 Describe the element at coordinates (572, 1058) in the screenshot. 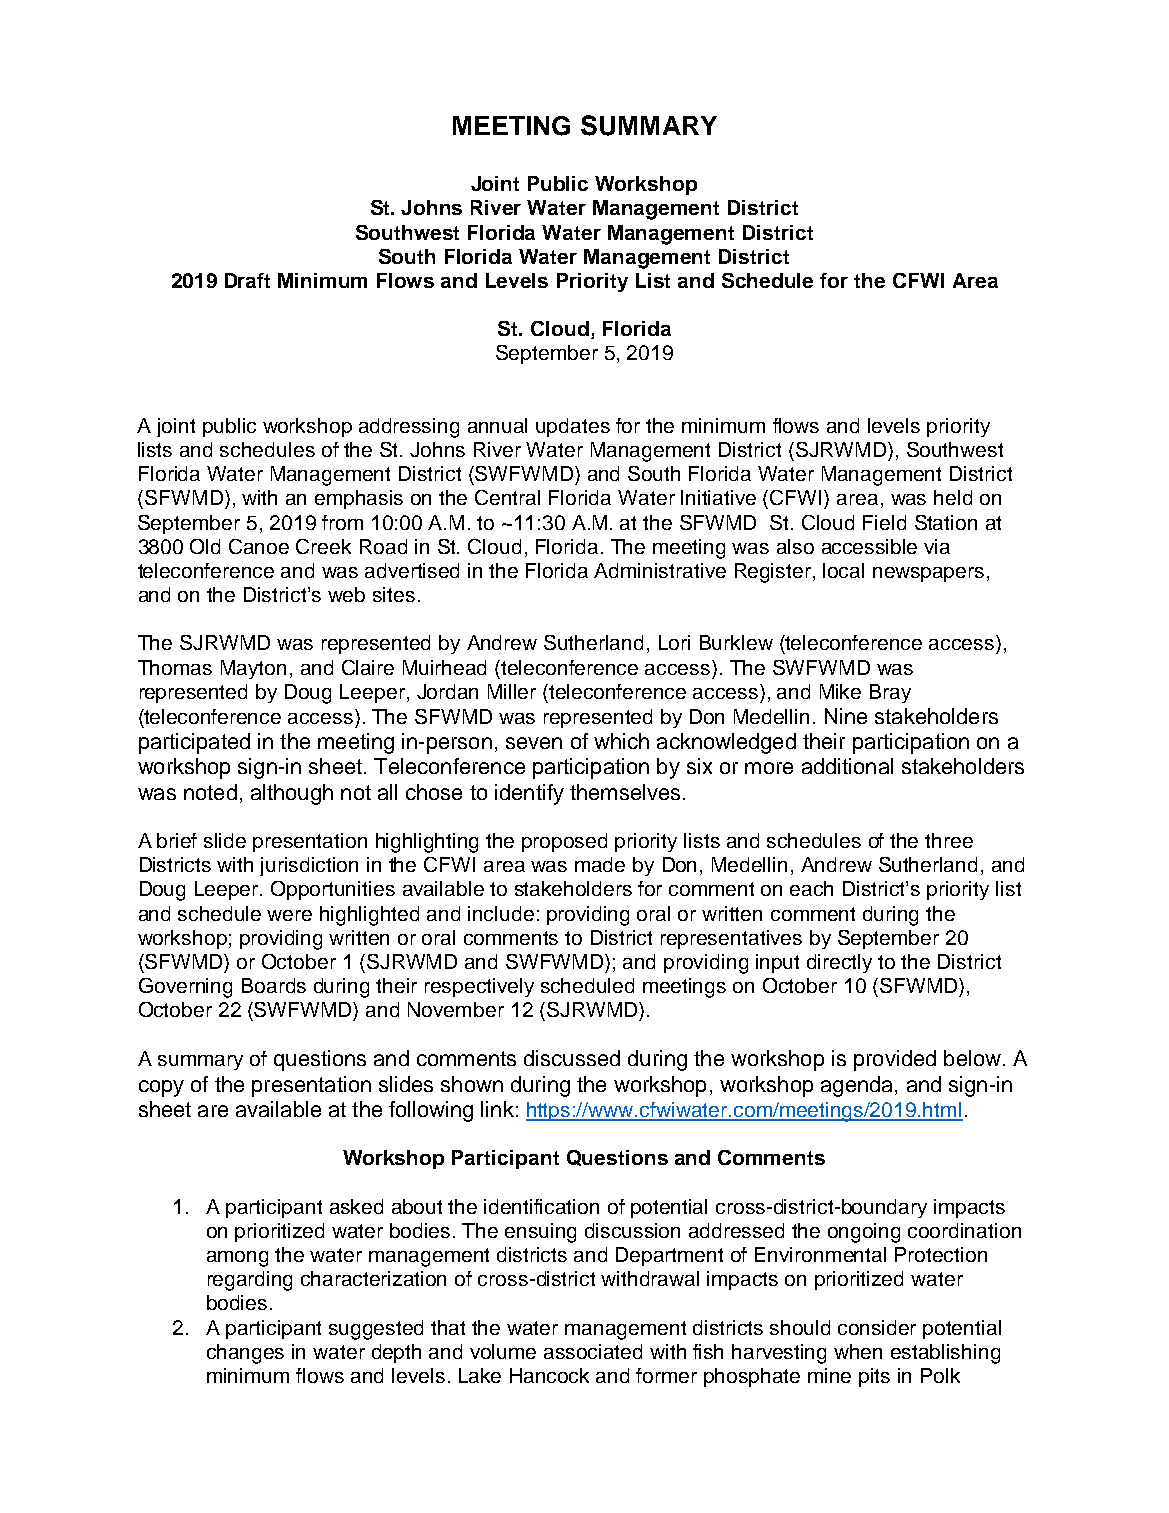

I see `discussed` at that location.
